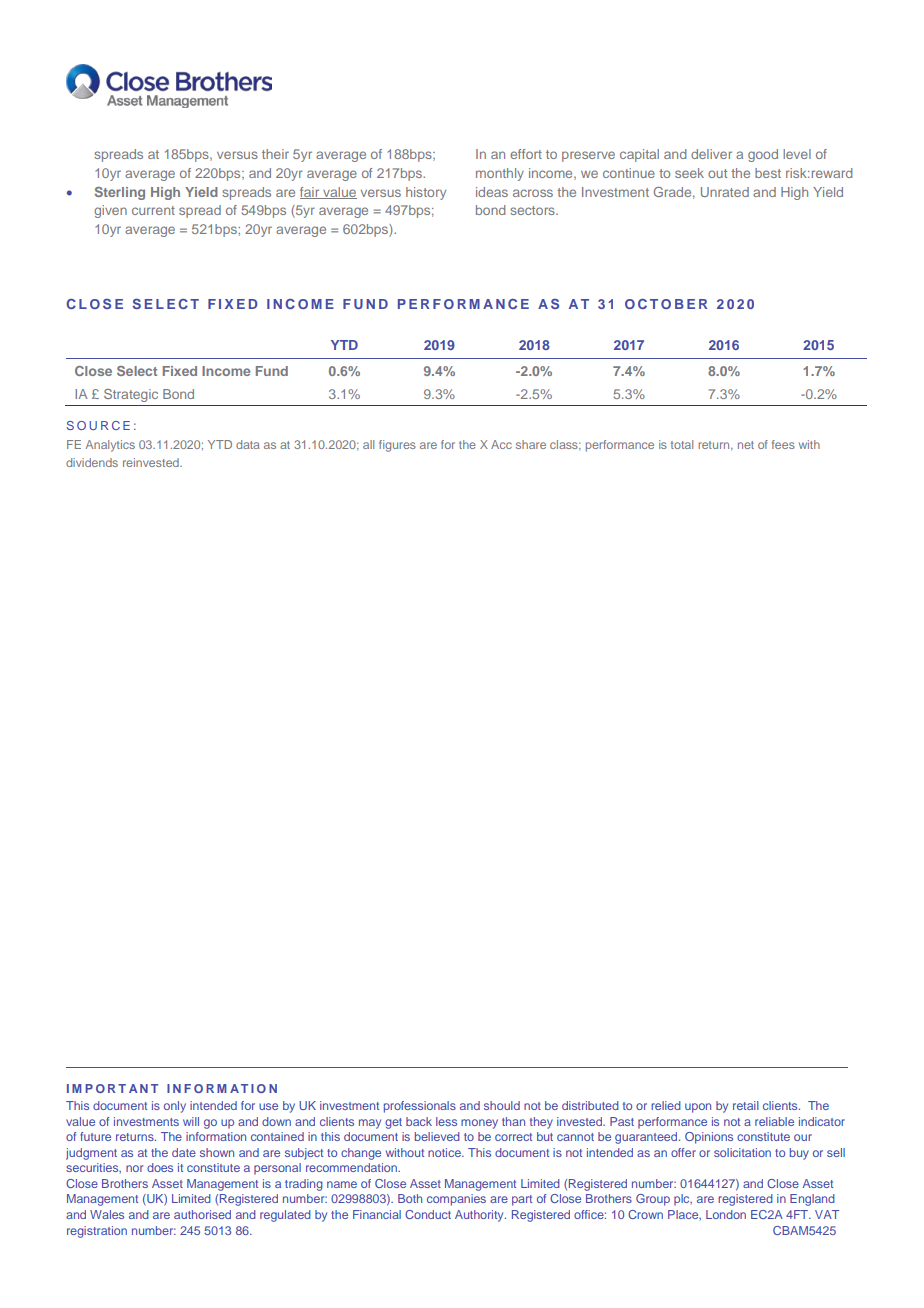  I want to click on only, so click(175, 1107).
